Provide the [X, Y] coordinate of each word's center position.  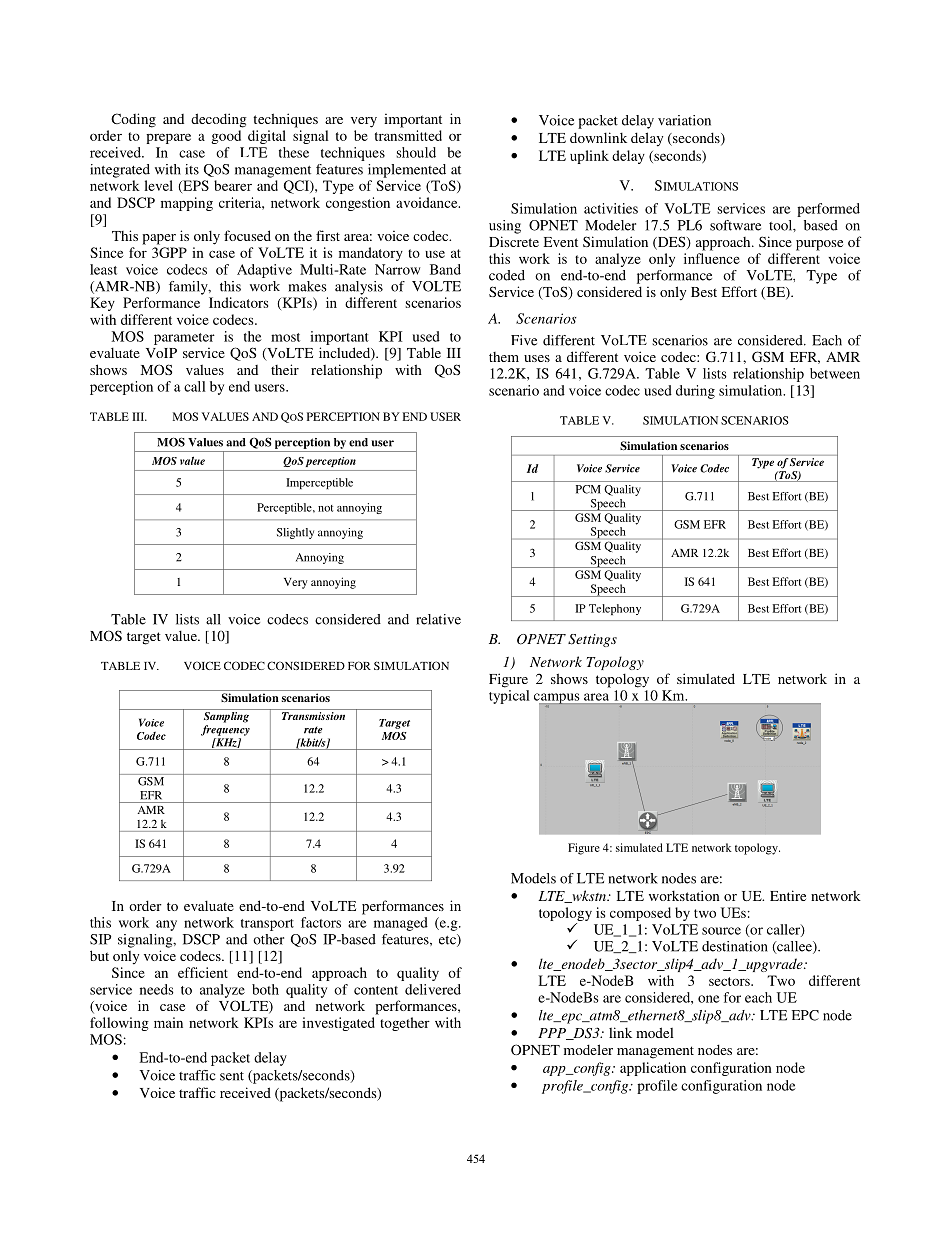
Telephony [615, 609]
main [168, 1022]
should [416, 152]
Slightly [295, 533]
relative [438, 619]
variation [684, 120]
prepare [168, 138]
